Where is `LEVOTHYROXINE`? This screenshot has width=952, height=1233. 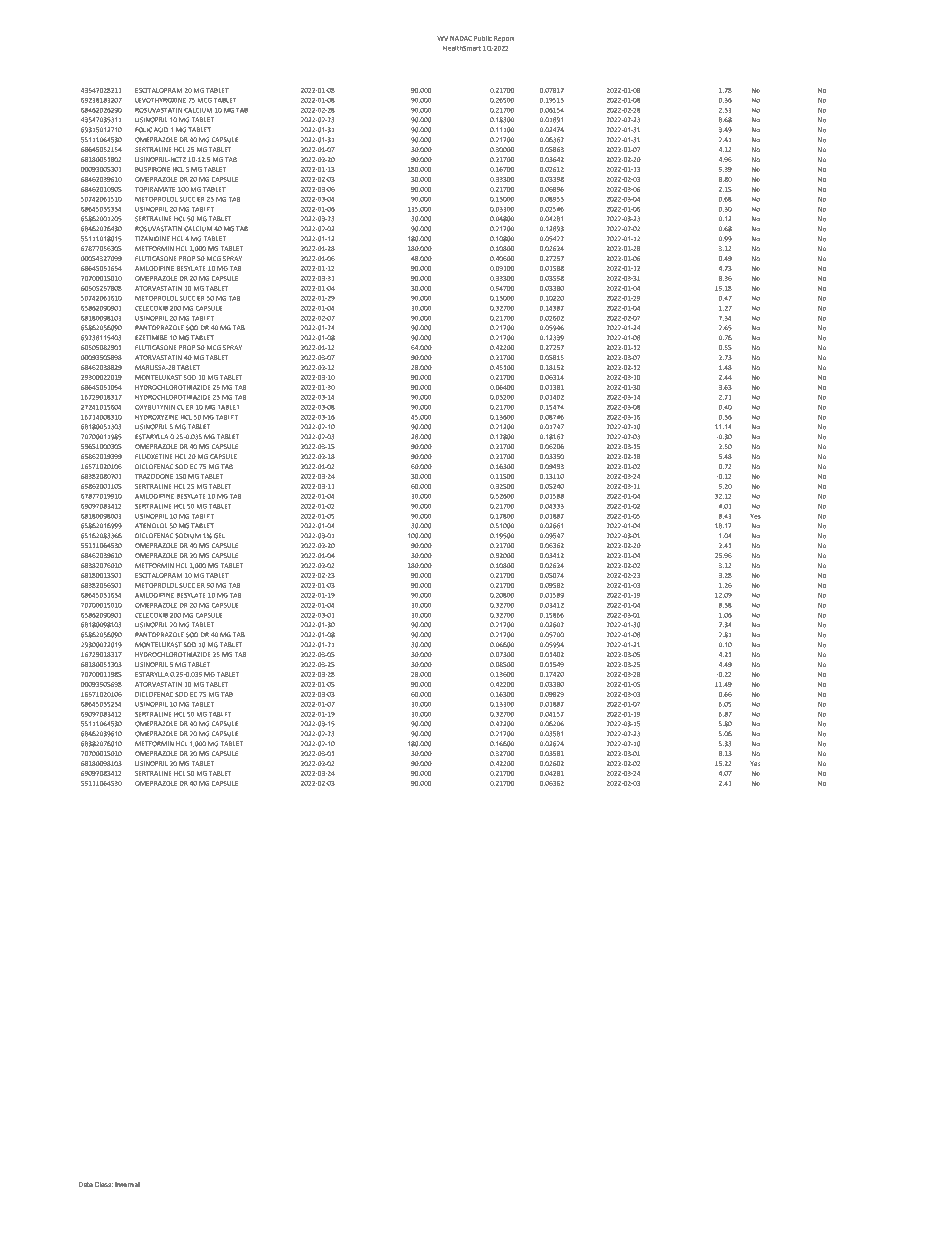 LEVOTHYROXINE is located at coordinates (160, 100).
